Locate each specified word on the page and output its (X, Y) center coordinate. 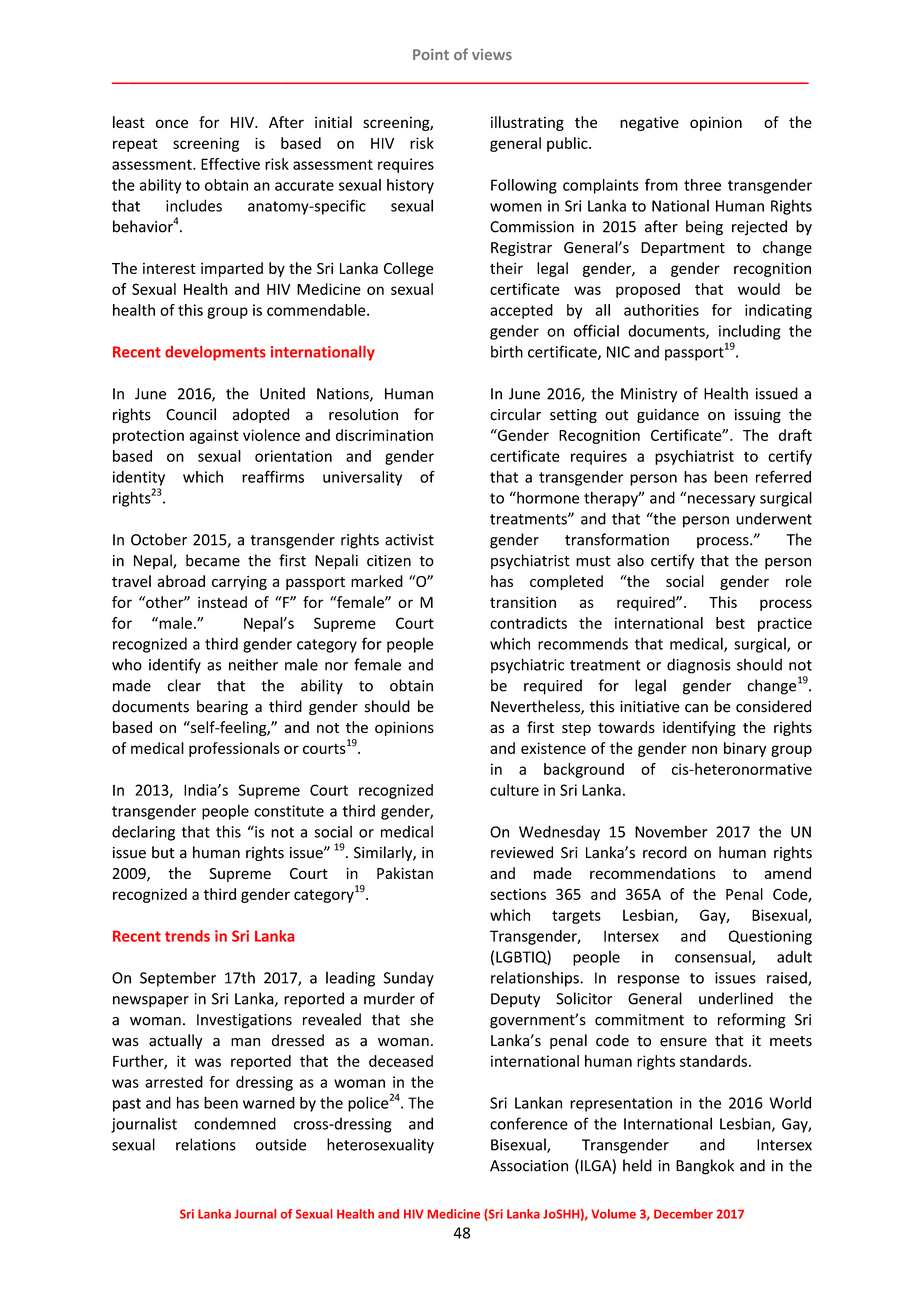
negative (649, 124)
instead (222, 602)
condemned (235, 1123)
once (172, 123)
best (730, 623)
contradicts (528, 623)
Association (529, 1166)
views (492, 54)
